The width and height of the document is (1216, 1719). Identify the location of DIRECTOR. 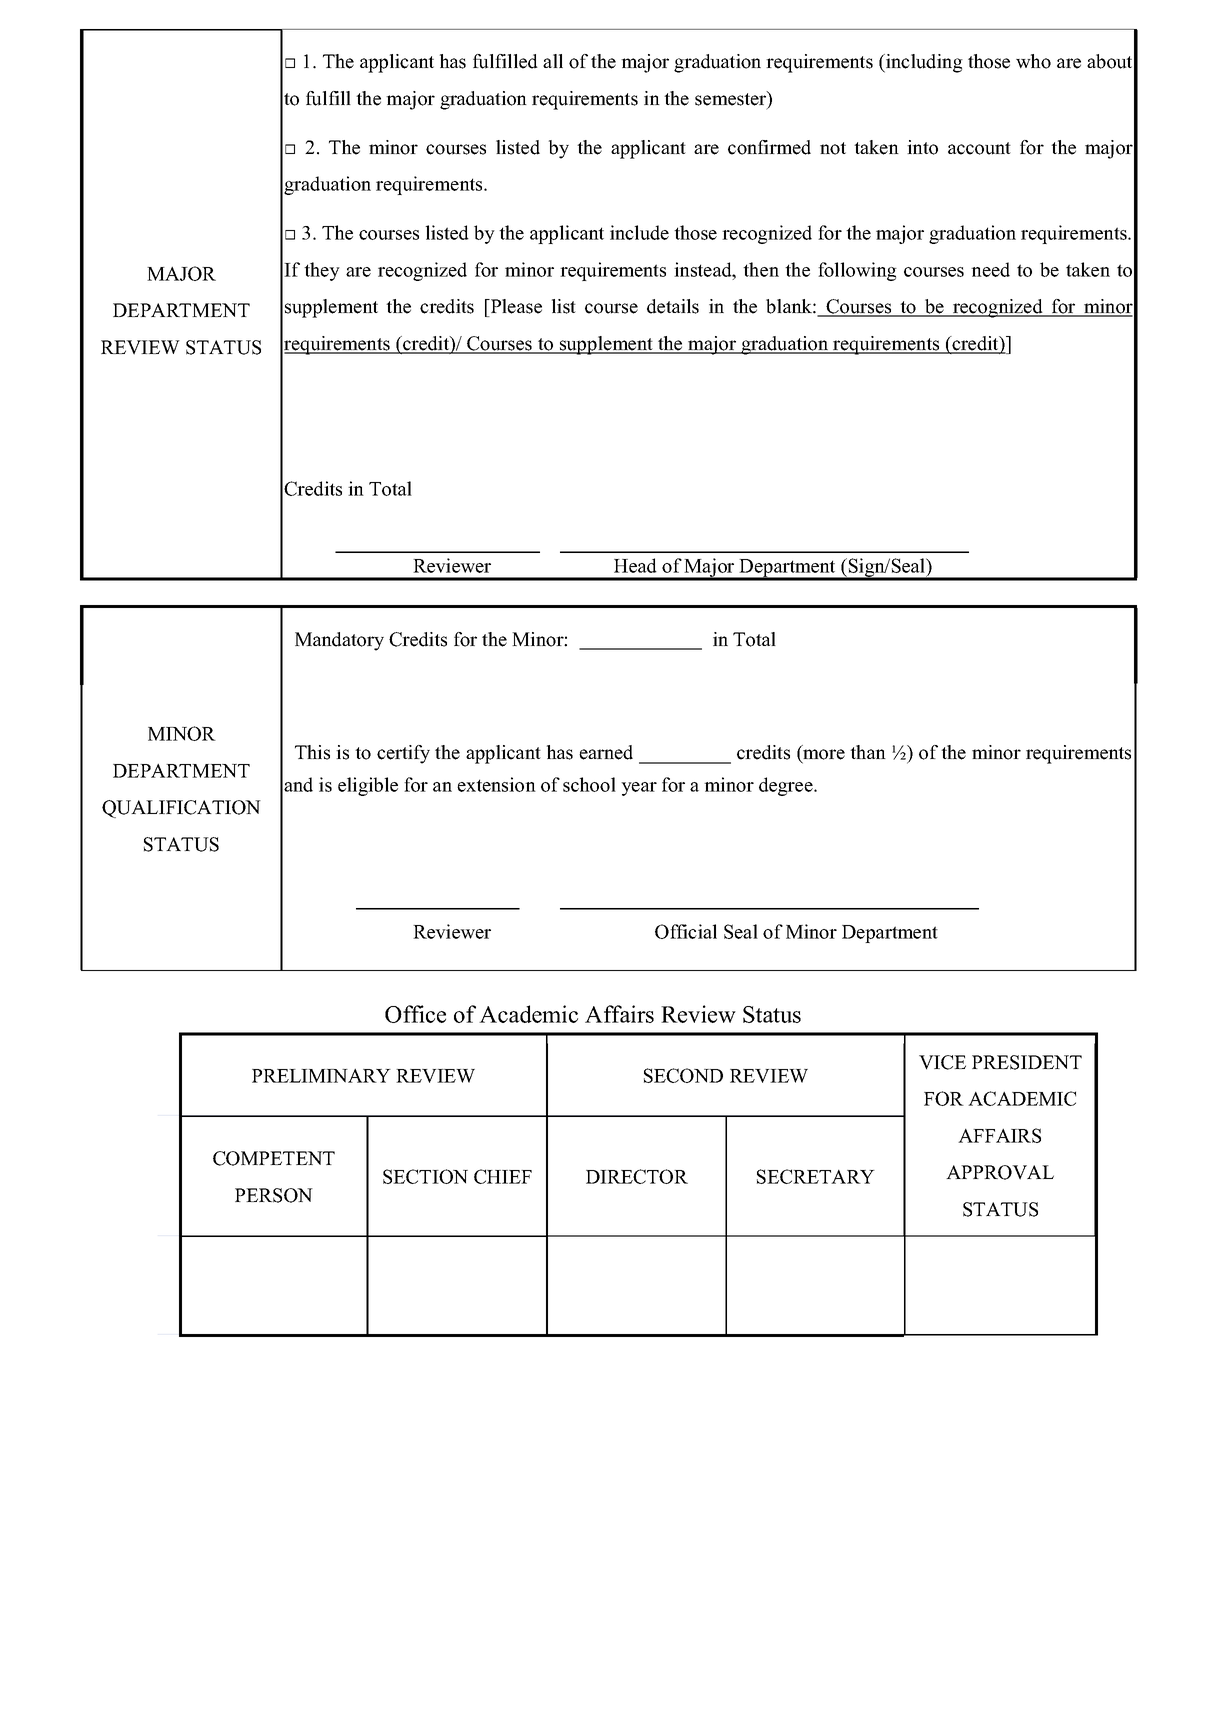
(637, 1176).
